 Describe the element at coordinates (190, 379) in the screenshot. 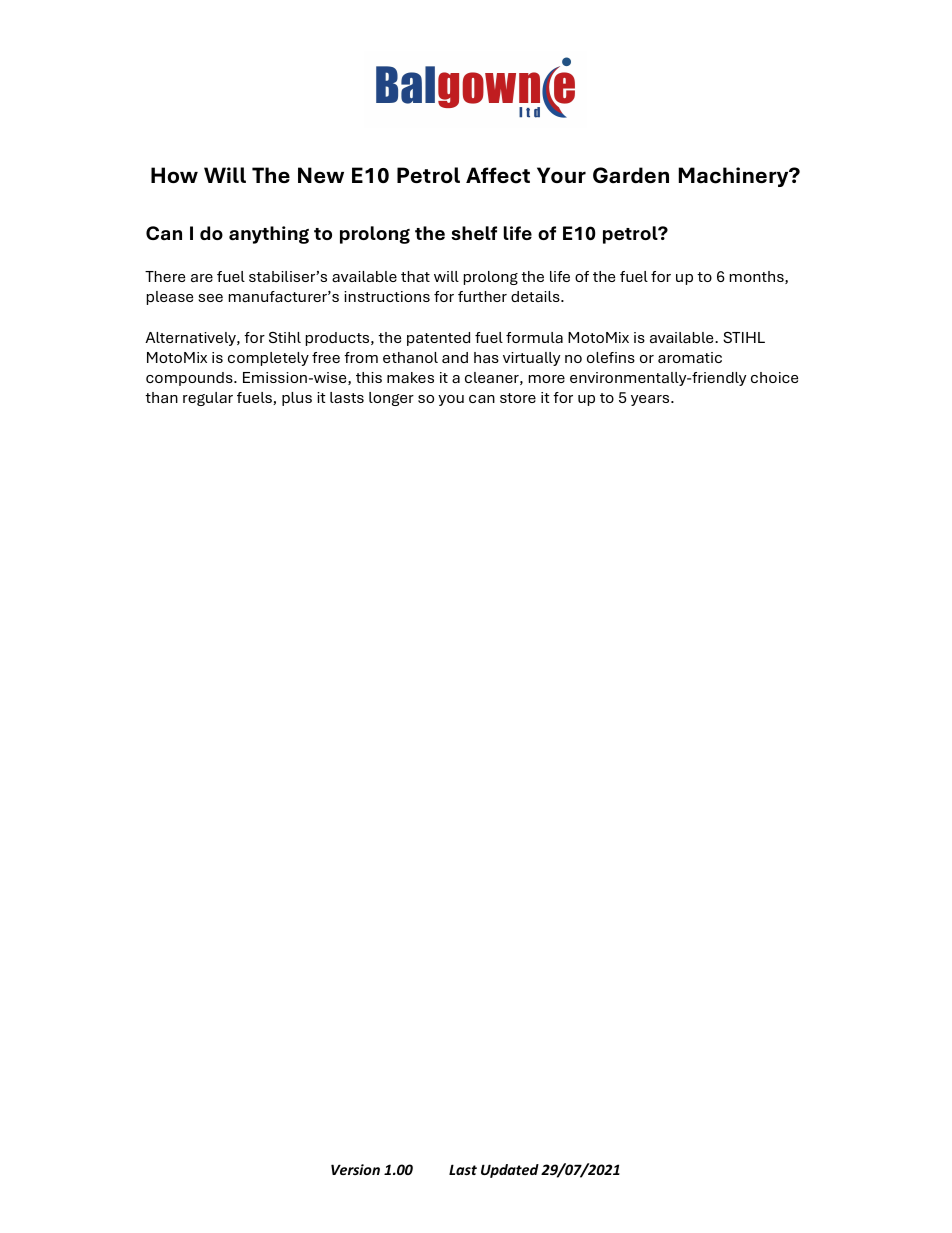

I see `compounds` at that location.
